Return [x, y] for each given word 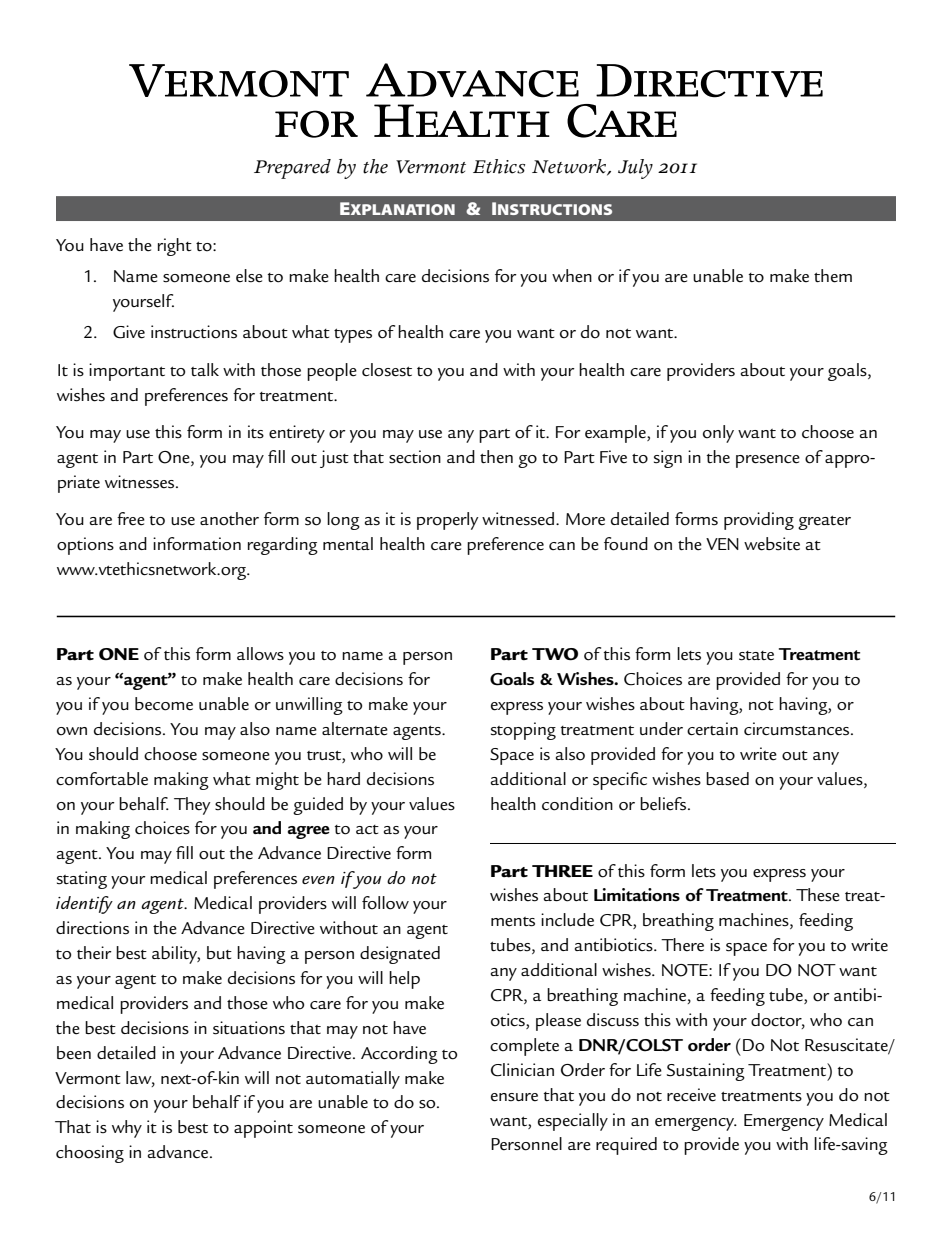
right [175, 247]
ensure [514, 1097]
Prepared [292, 169]
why [127, 1129]
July [635, 169]
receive [691, 1095]
